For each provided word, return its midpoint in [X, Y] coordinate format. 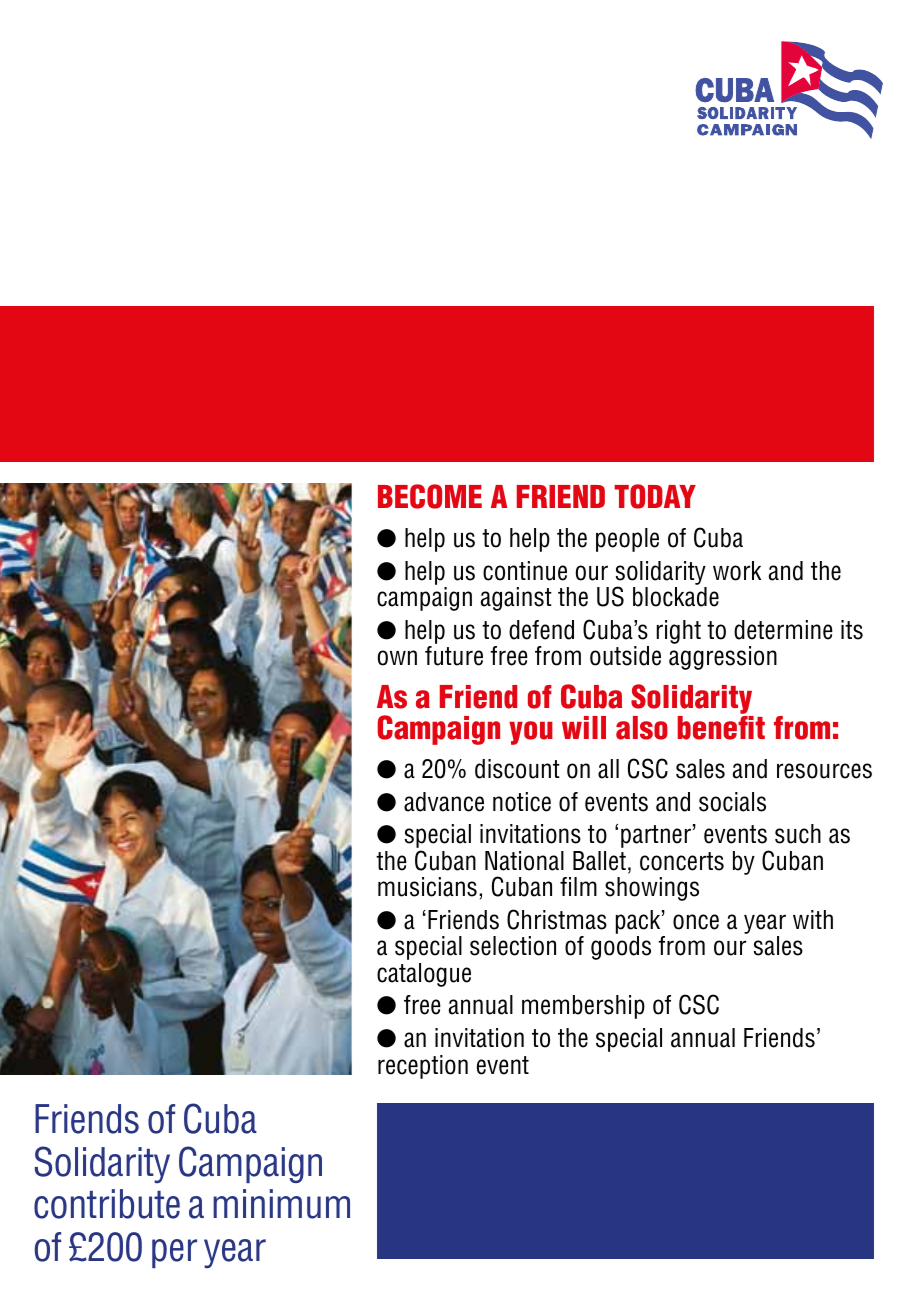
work [737, 571]
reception [423, 1067]
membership [583, 1007]
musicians [427, 887]
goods [621, 948]
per [174, 1253]
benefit [721, 728]
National [524, 861]
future [454, 656]
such [798, 834]
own [397, 658]
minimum [281, 1204]
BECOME [430, 496]
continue [525, 571]
